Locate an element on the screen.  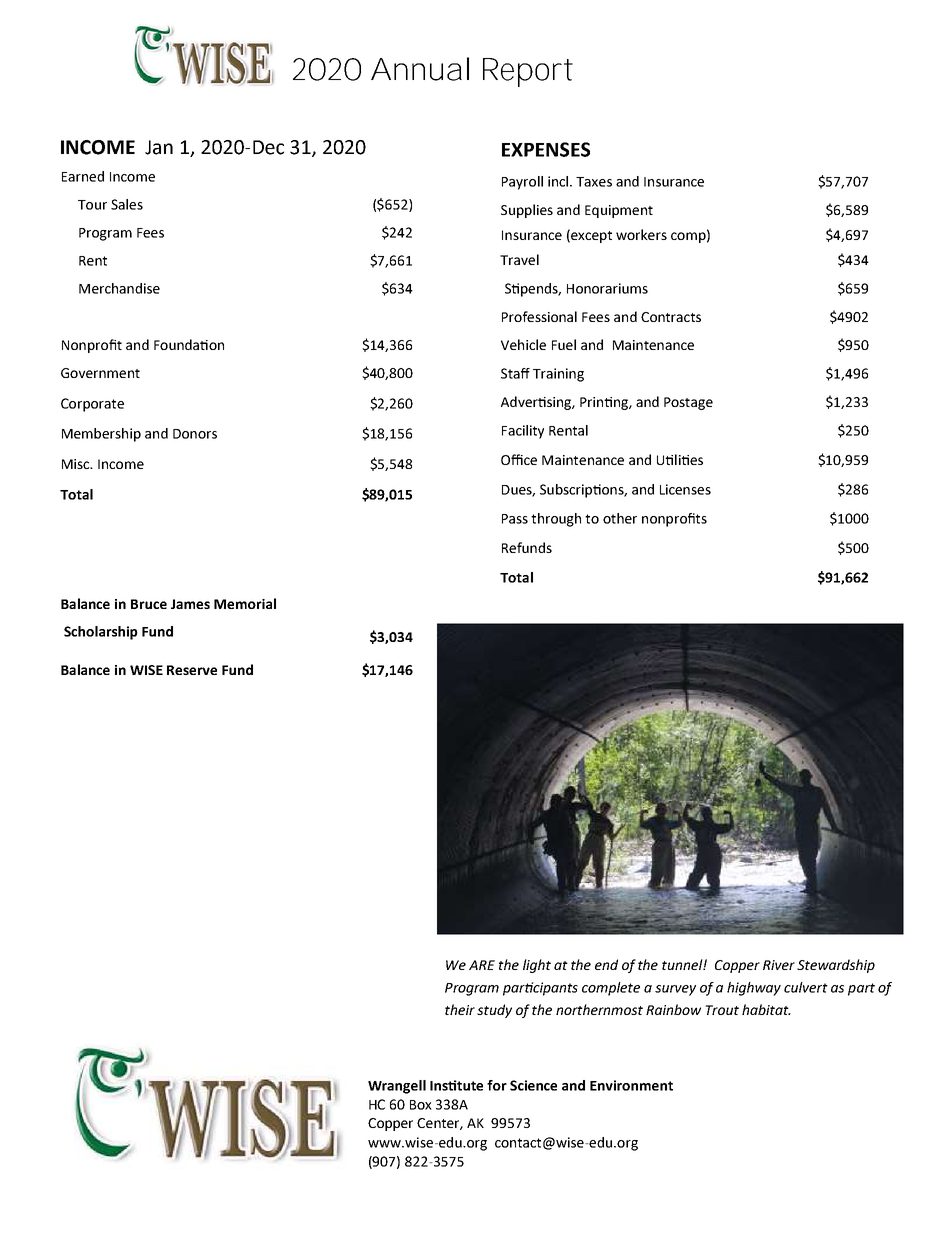
Annual is located at coordinates (420, 69).
